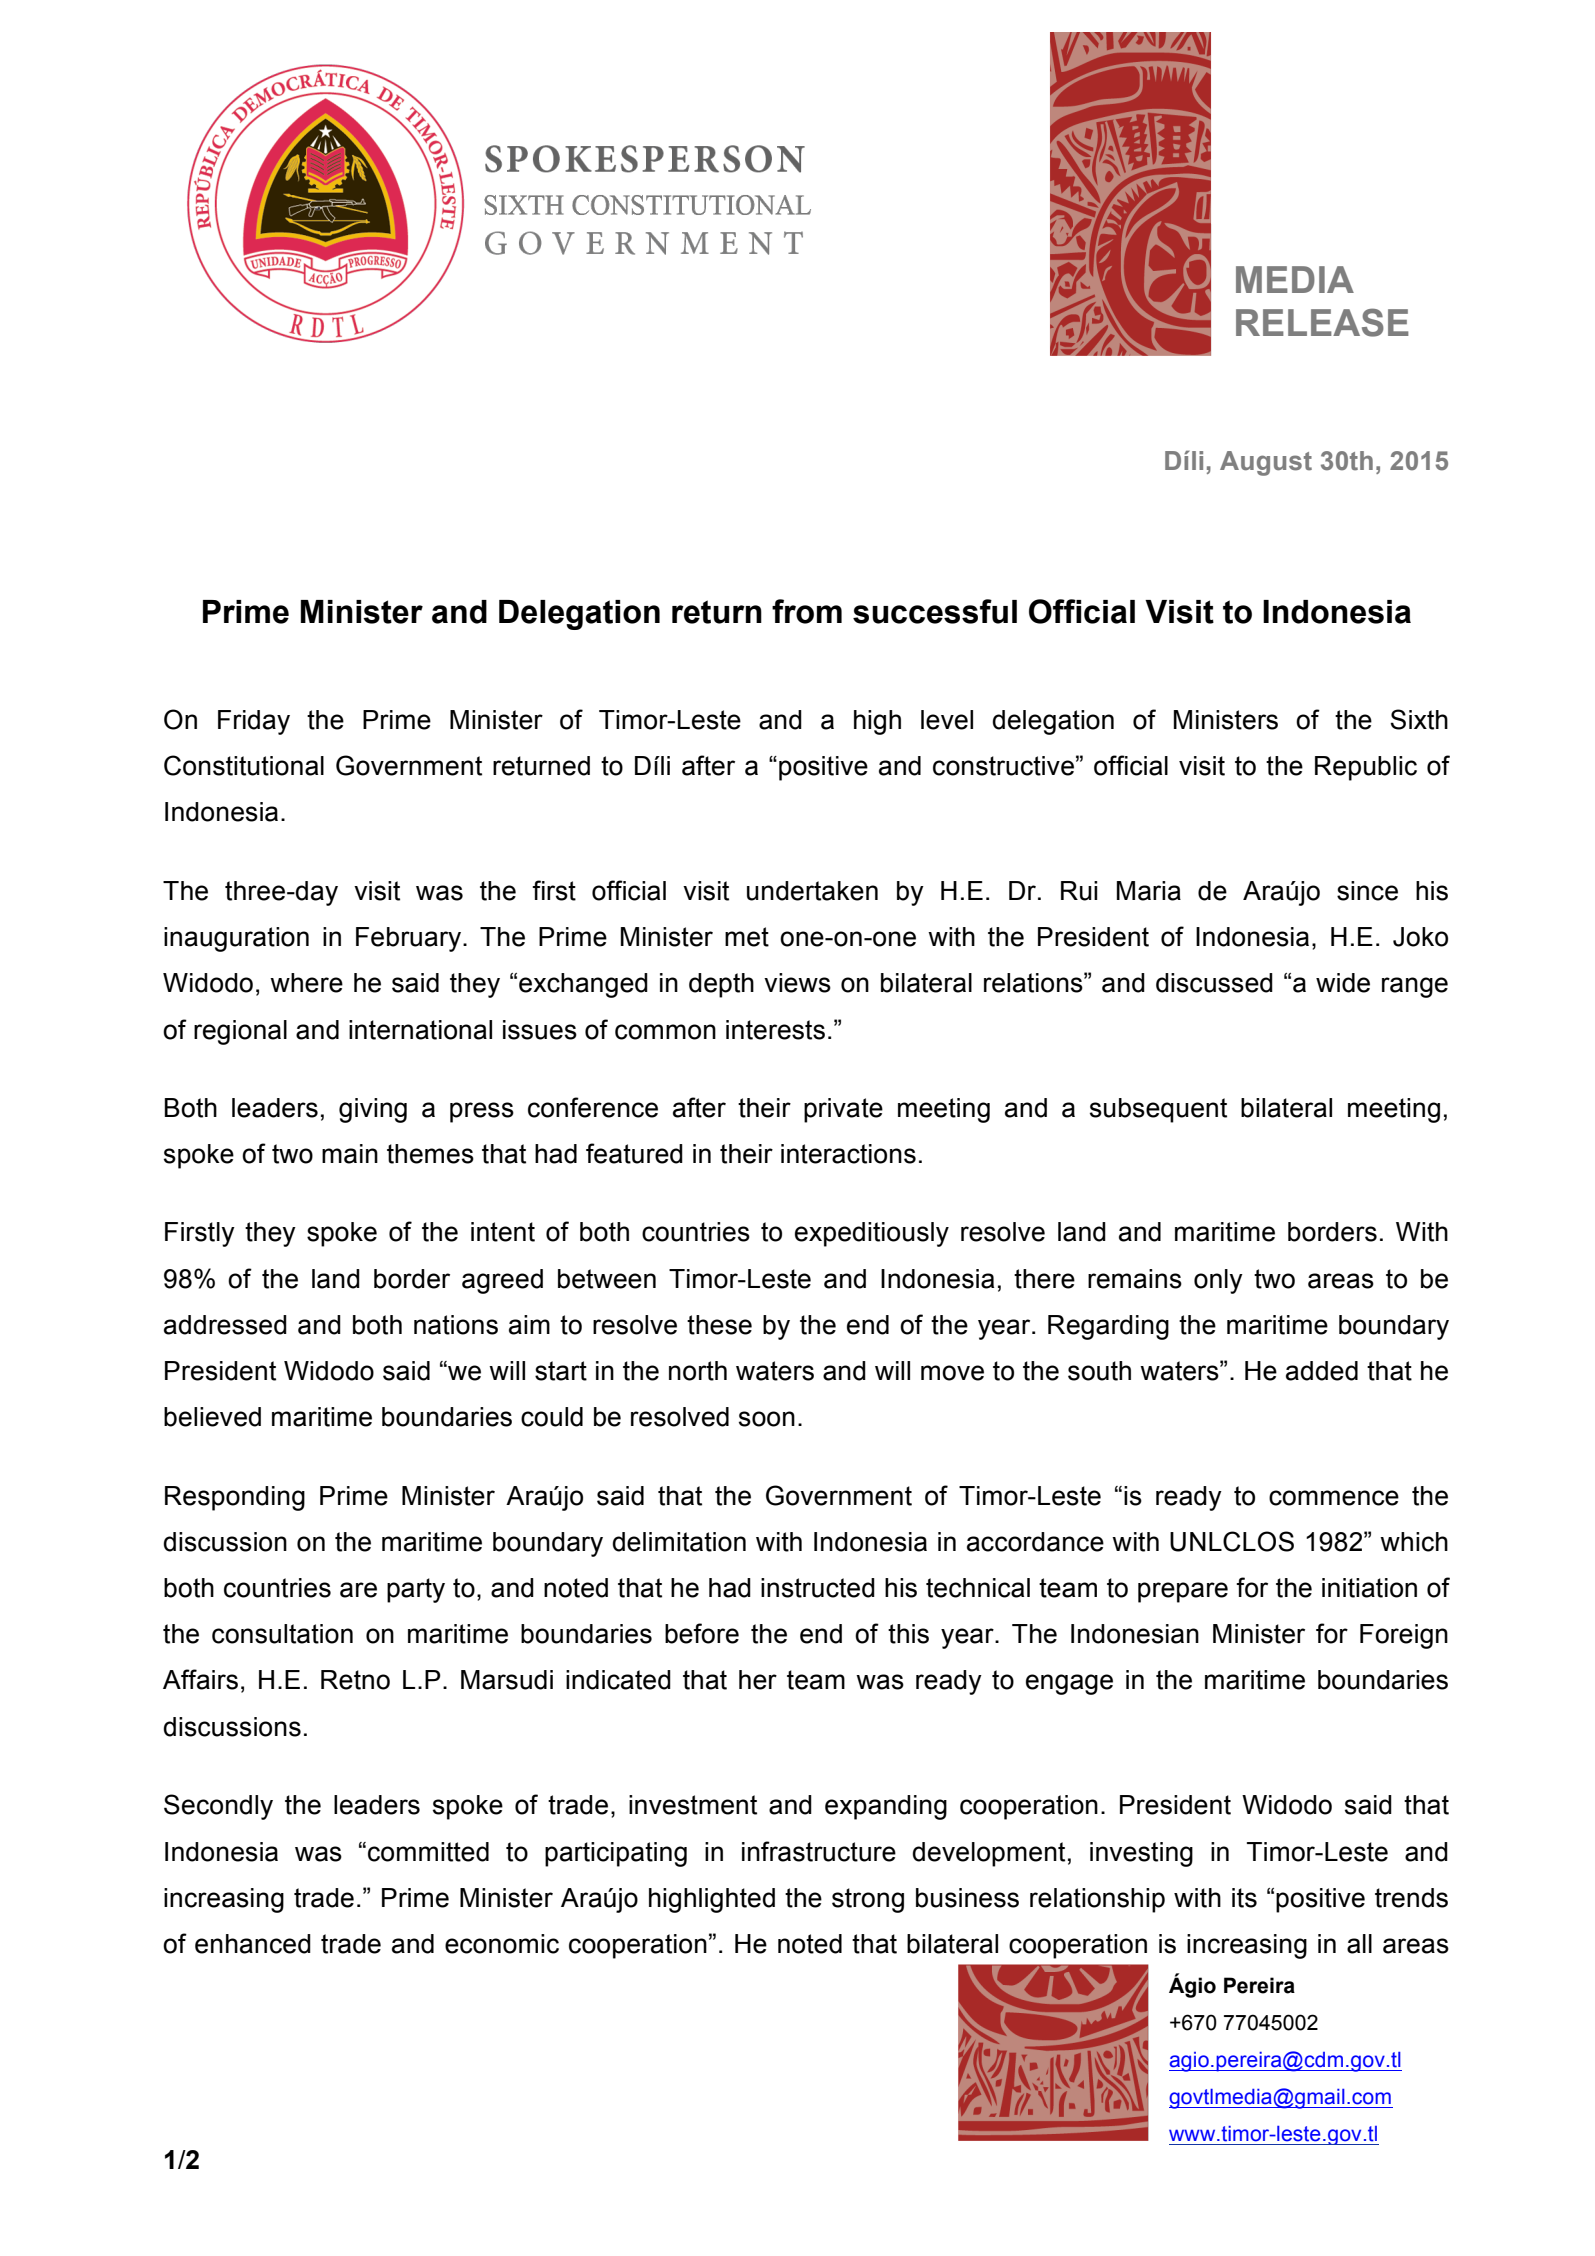 The width and height of the screenshot is (1595, 2256). What do you see at coordinates (1158, 1110) in the screenshot?
I see `subsequent` at bounding box center [1158, 1110].
